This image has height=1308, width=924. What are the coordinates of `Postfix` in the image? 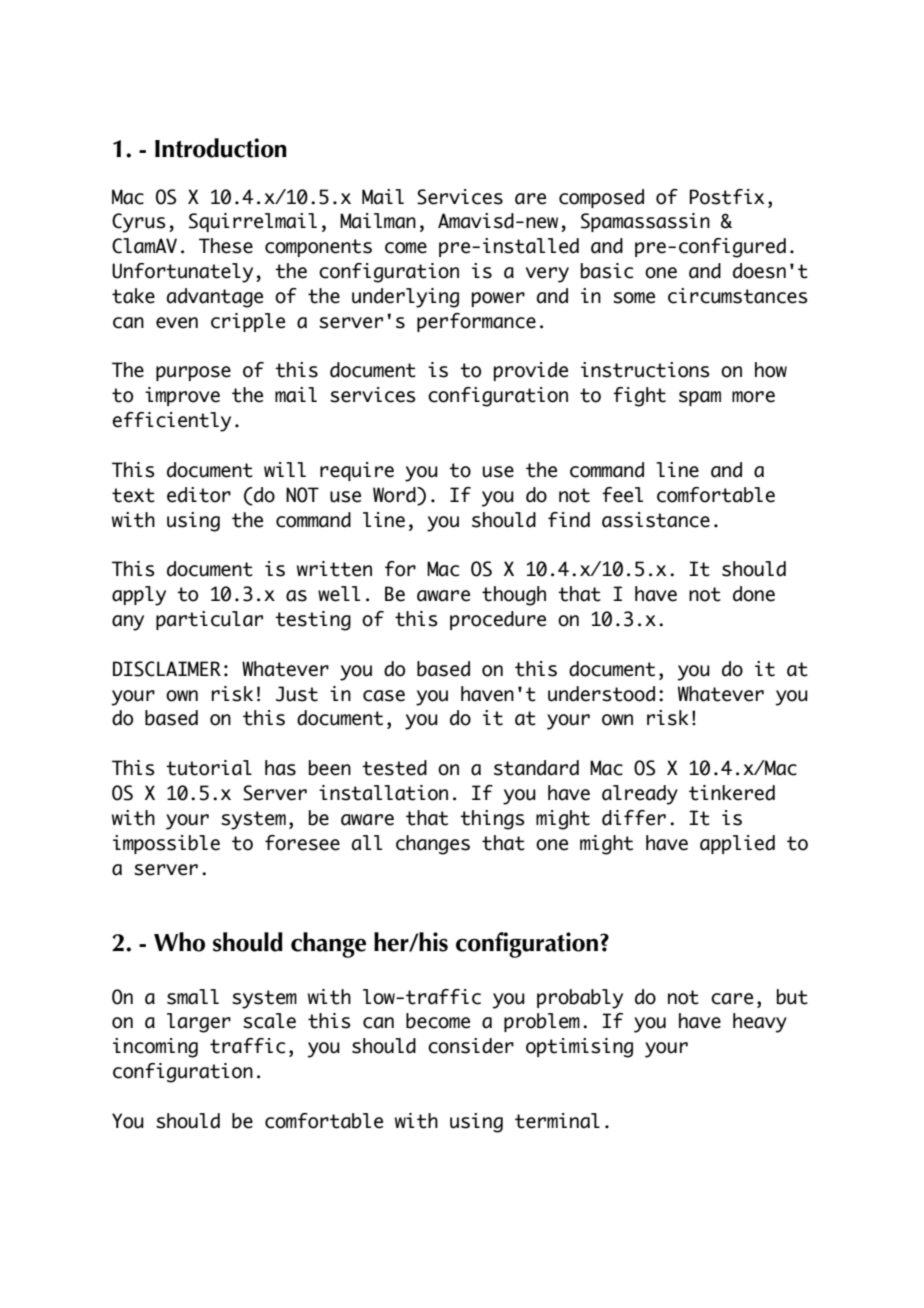 It's located at (727, 197).
